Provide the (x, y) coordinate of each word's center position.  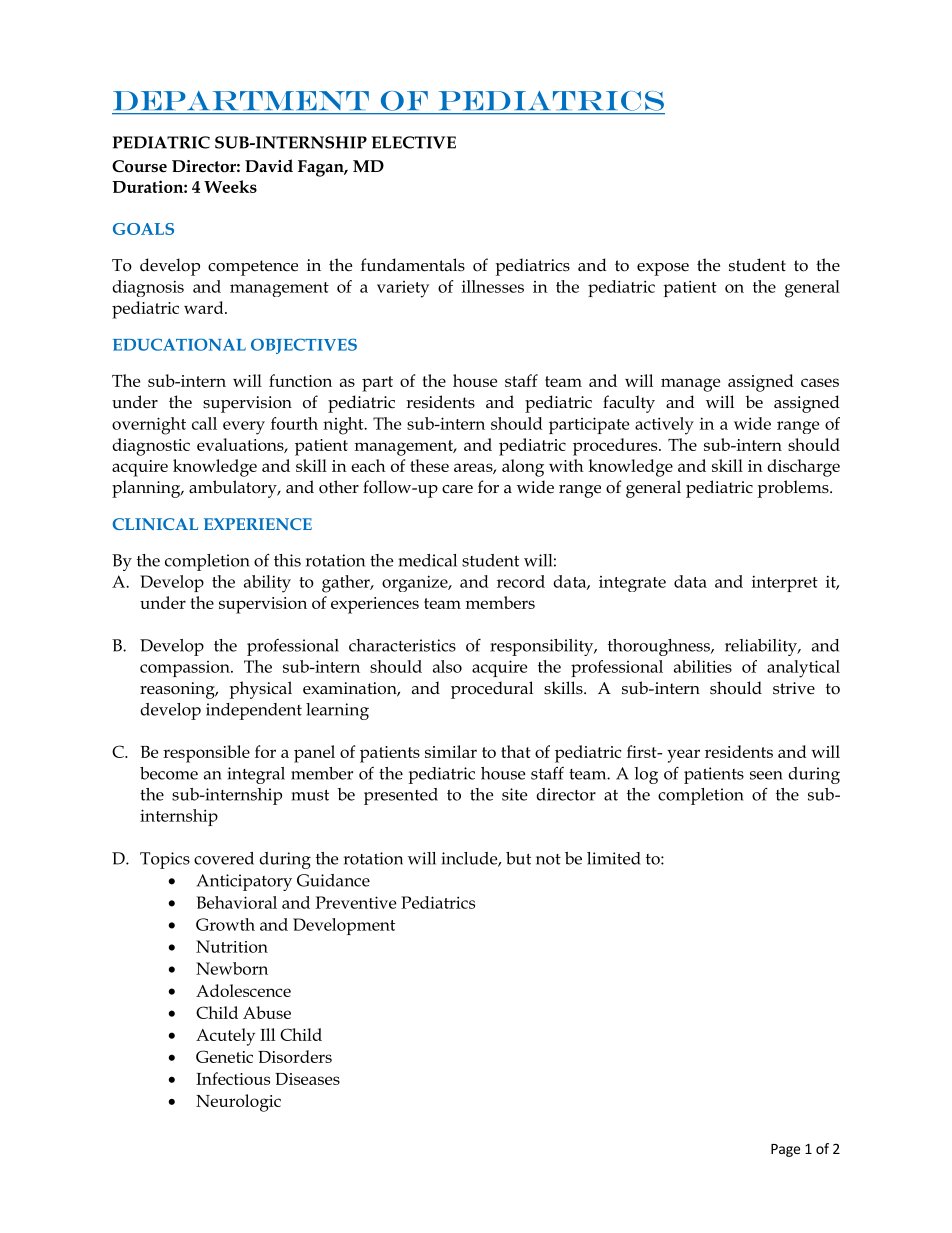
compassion (186, 669)
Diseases (307, 1079)
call (204, 423)
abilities (703, 666)
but (518, 858)
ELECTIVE (414, 142)
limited (614, 858)
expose (663, 269)
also (447, 666)
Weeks (230, 186)
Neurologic (238, 1103)
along (523, 468)
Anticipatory (244, 882)
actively (664, 426)
